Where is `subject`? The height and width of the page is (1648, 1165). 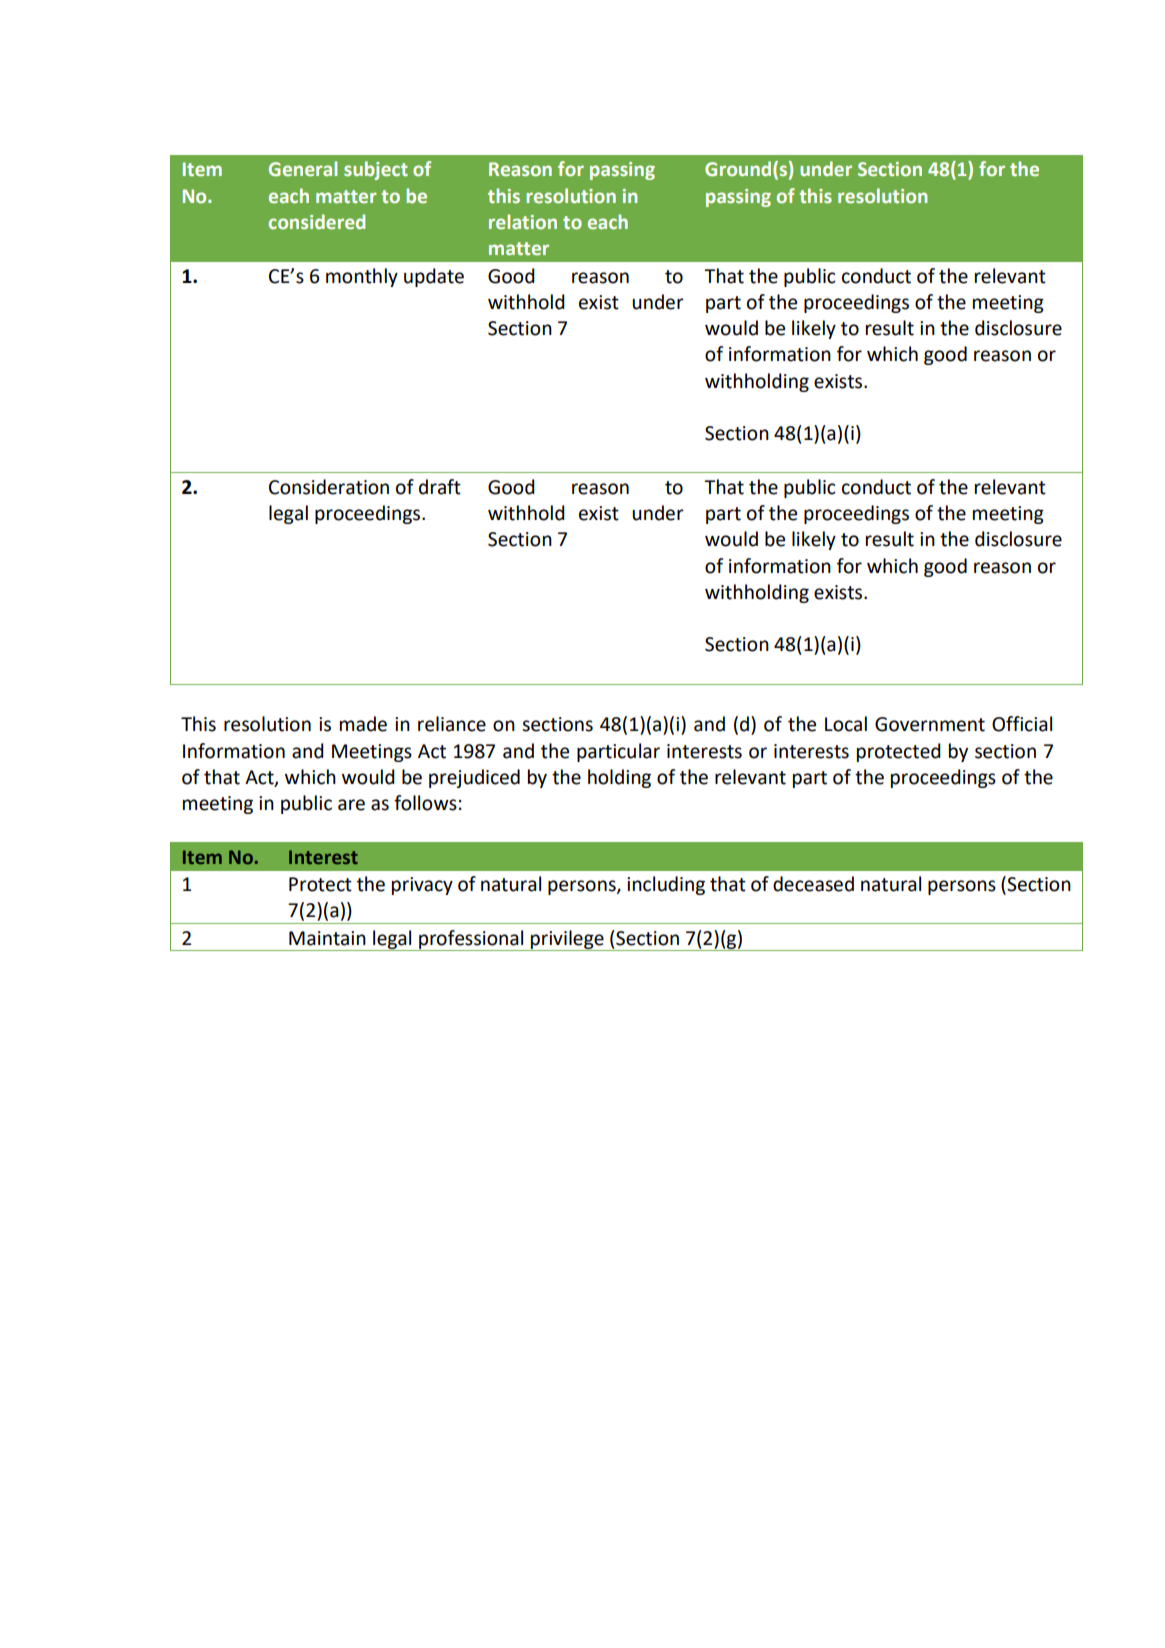 subject is located at coordinates (376, 170).
